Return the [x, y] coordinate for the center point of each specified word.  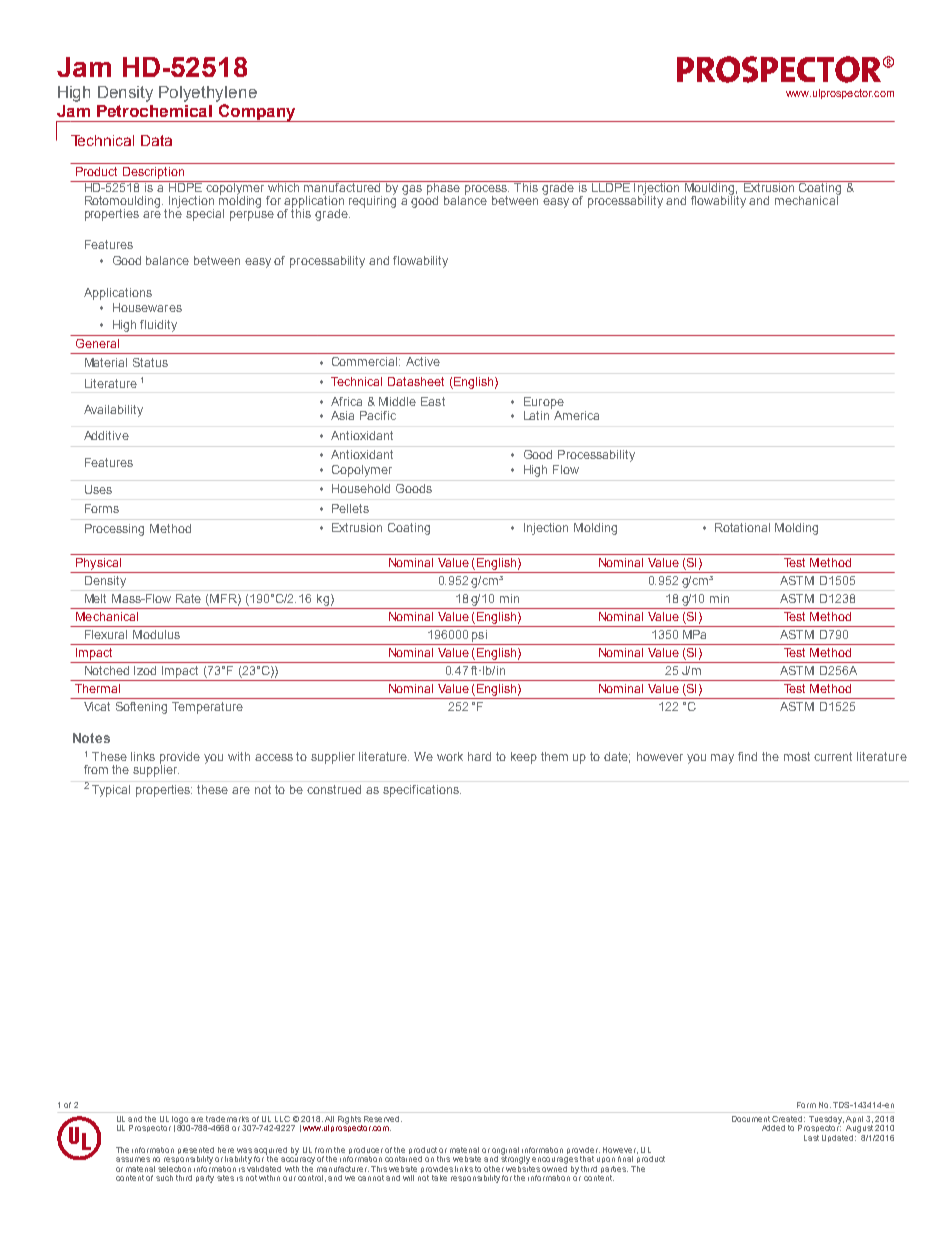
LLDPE [610, 186]
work [450, 756]
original [505, 1152]
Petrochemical [154, 111]
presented [196, 1152]
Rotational [742, 527]
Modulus [156, 634]
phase [443, 189]
